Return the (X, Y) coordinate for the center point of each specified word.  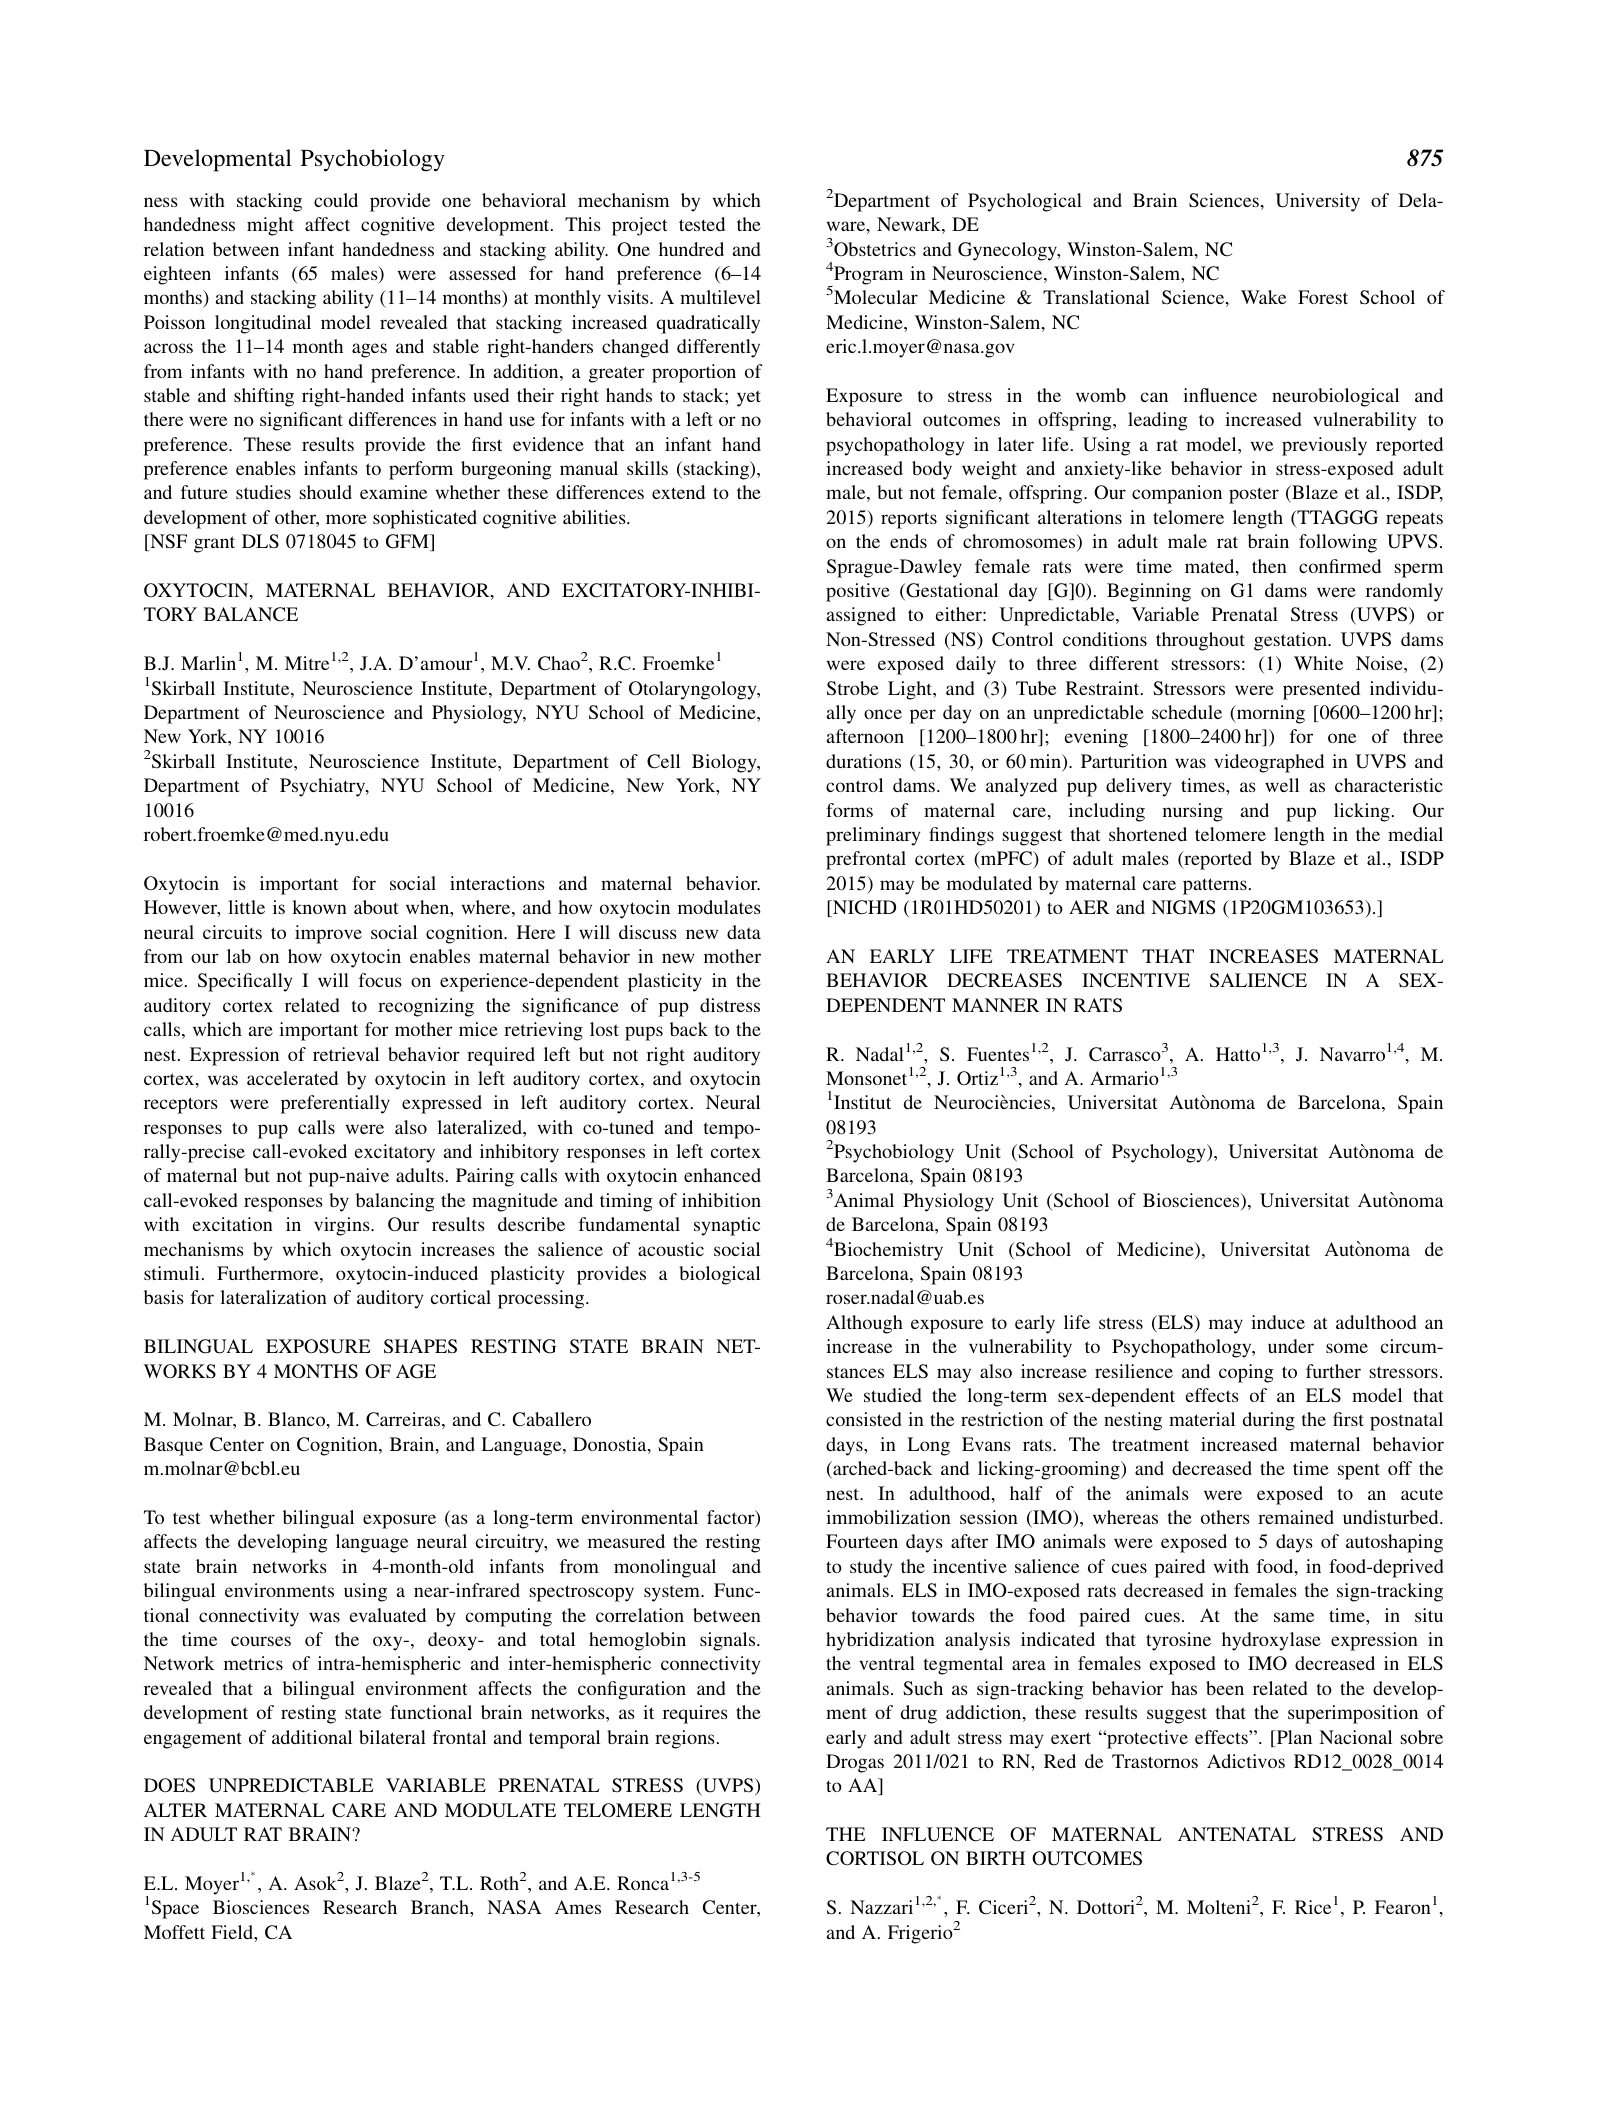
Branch (441, 1907)
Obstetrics (874, 249)
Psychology (1160, 1153)
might (270, 226)
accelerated (292, 1078)
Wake (1263, 297)
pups (644, 1033)
